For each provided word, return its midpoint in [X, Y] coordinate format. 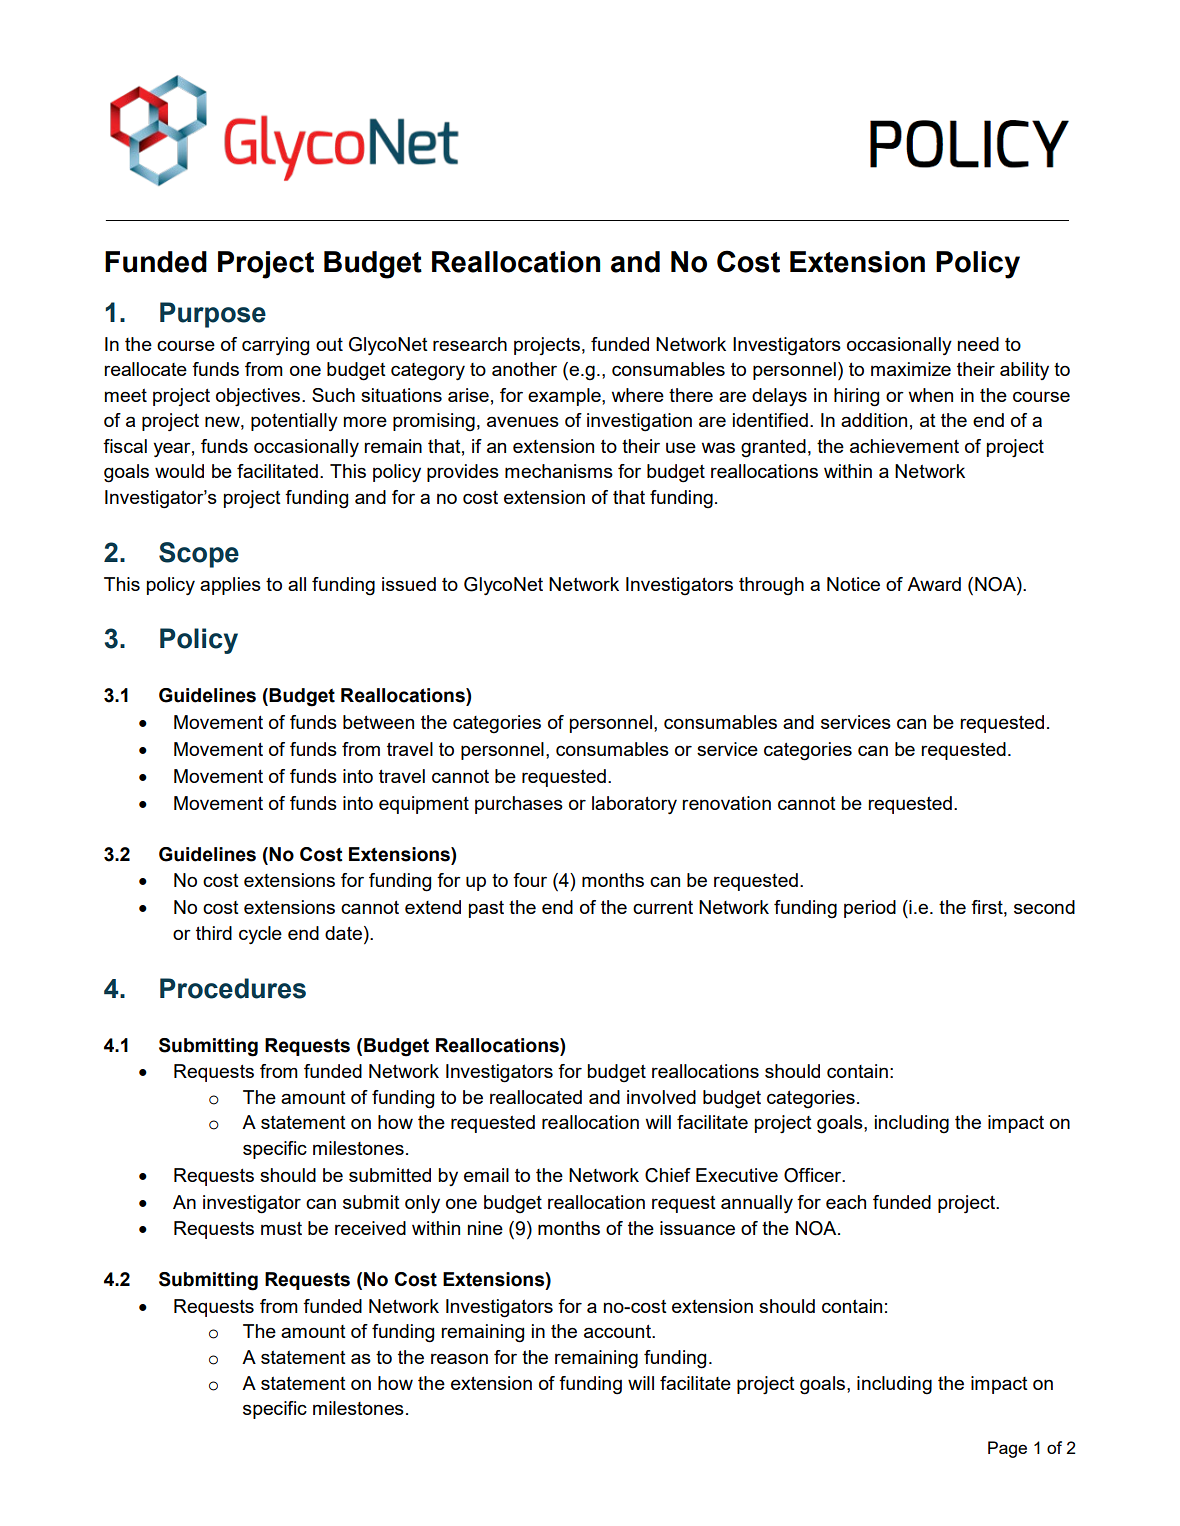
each [846, 1202]
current [663, 907]
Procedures [233, 988]
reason [459, 1358]
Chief [668, 1175]
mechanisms [559, 471]
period [870, 909]
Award [934, 584]
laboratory [634, 805]
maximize [911, 369]
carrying [275, 346]
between [378, 722]
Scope [199, 555]
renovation [726, 803]
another [524, 369]
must [281, 1228]
